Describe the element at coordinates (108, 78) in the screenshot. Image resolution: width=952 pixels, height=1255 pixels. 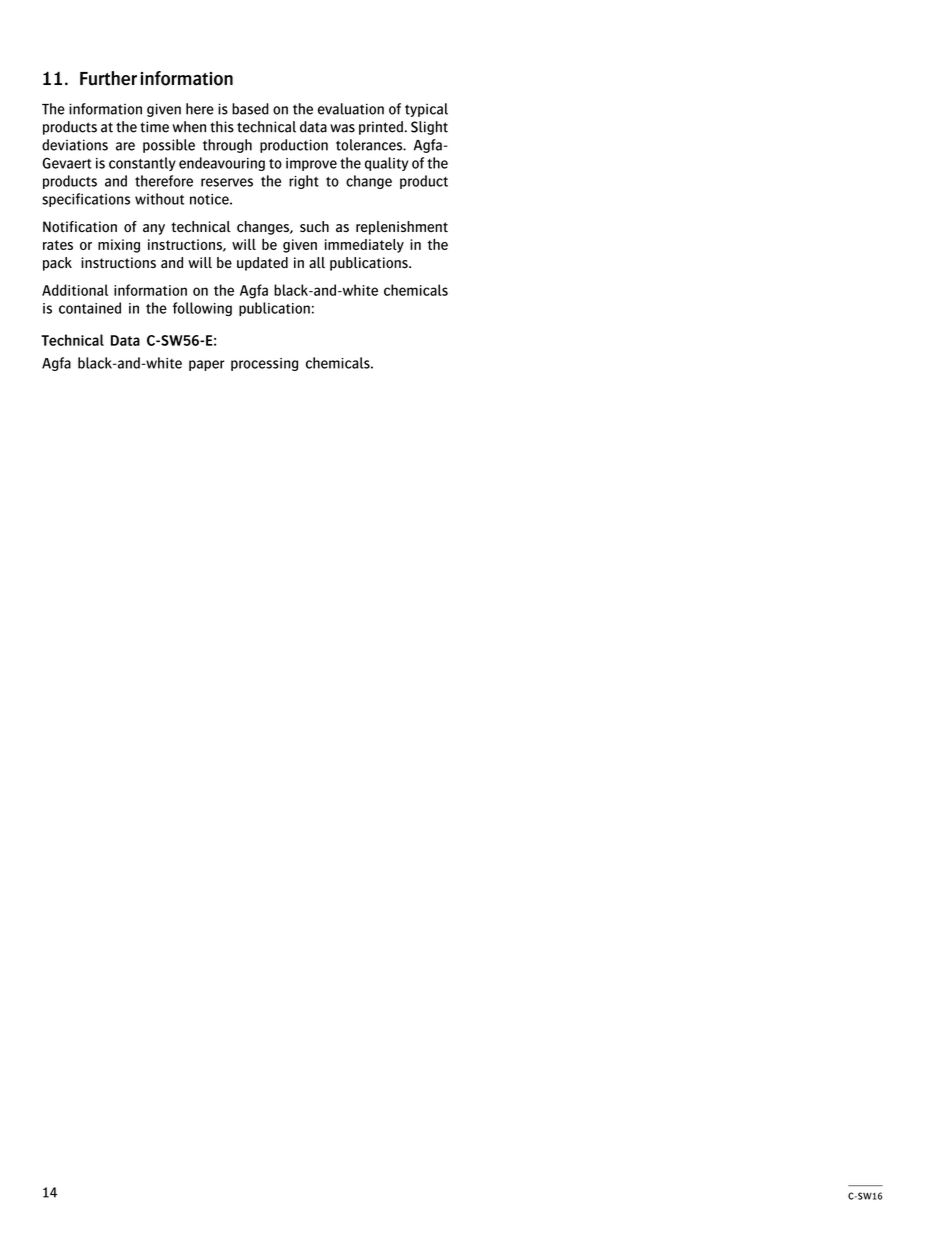
I see `Further` at that location.
